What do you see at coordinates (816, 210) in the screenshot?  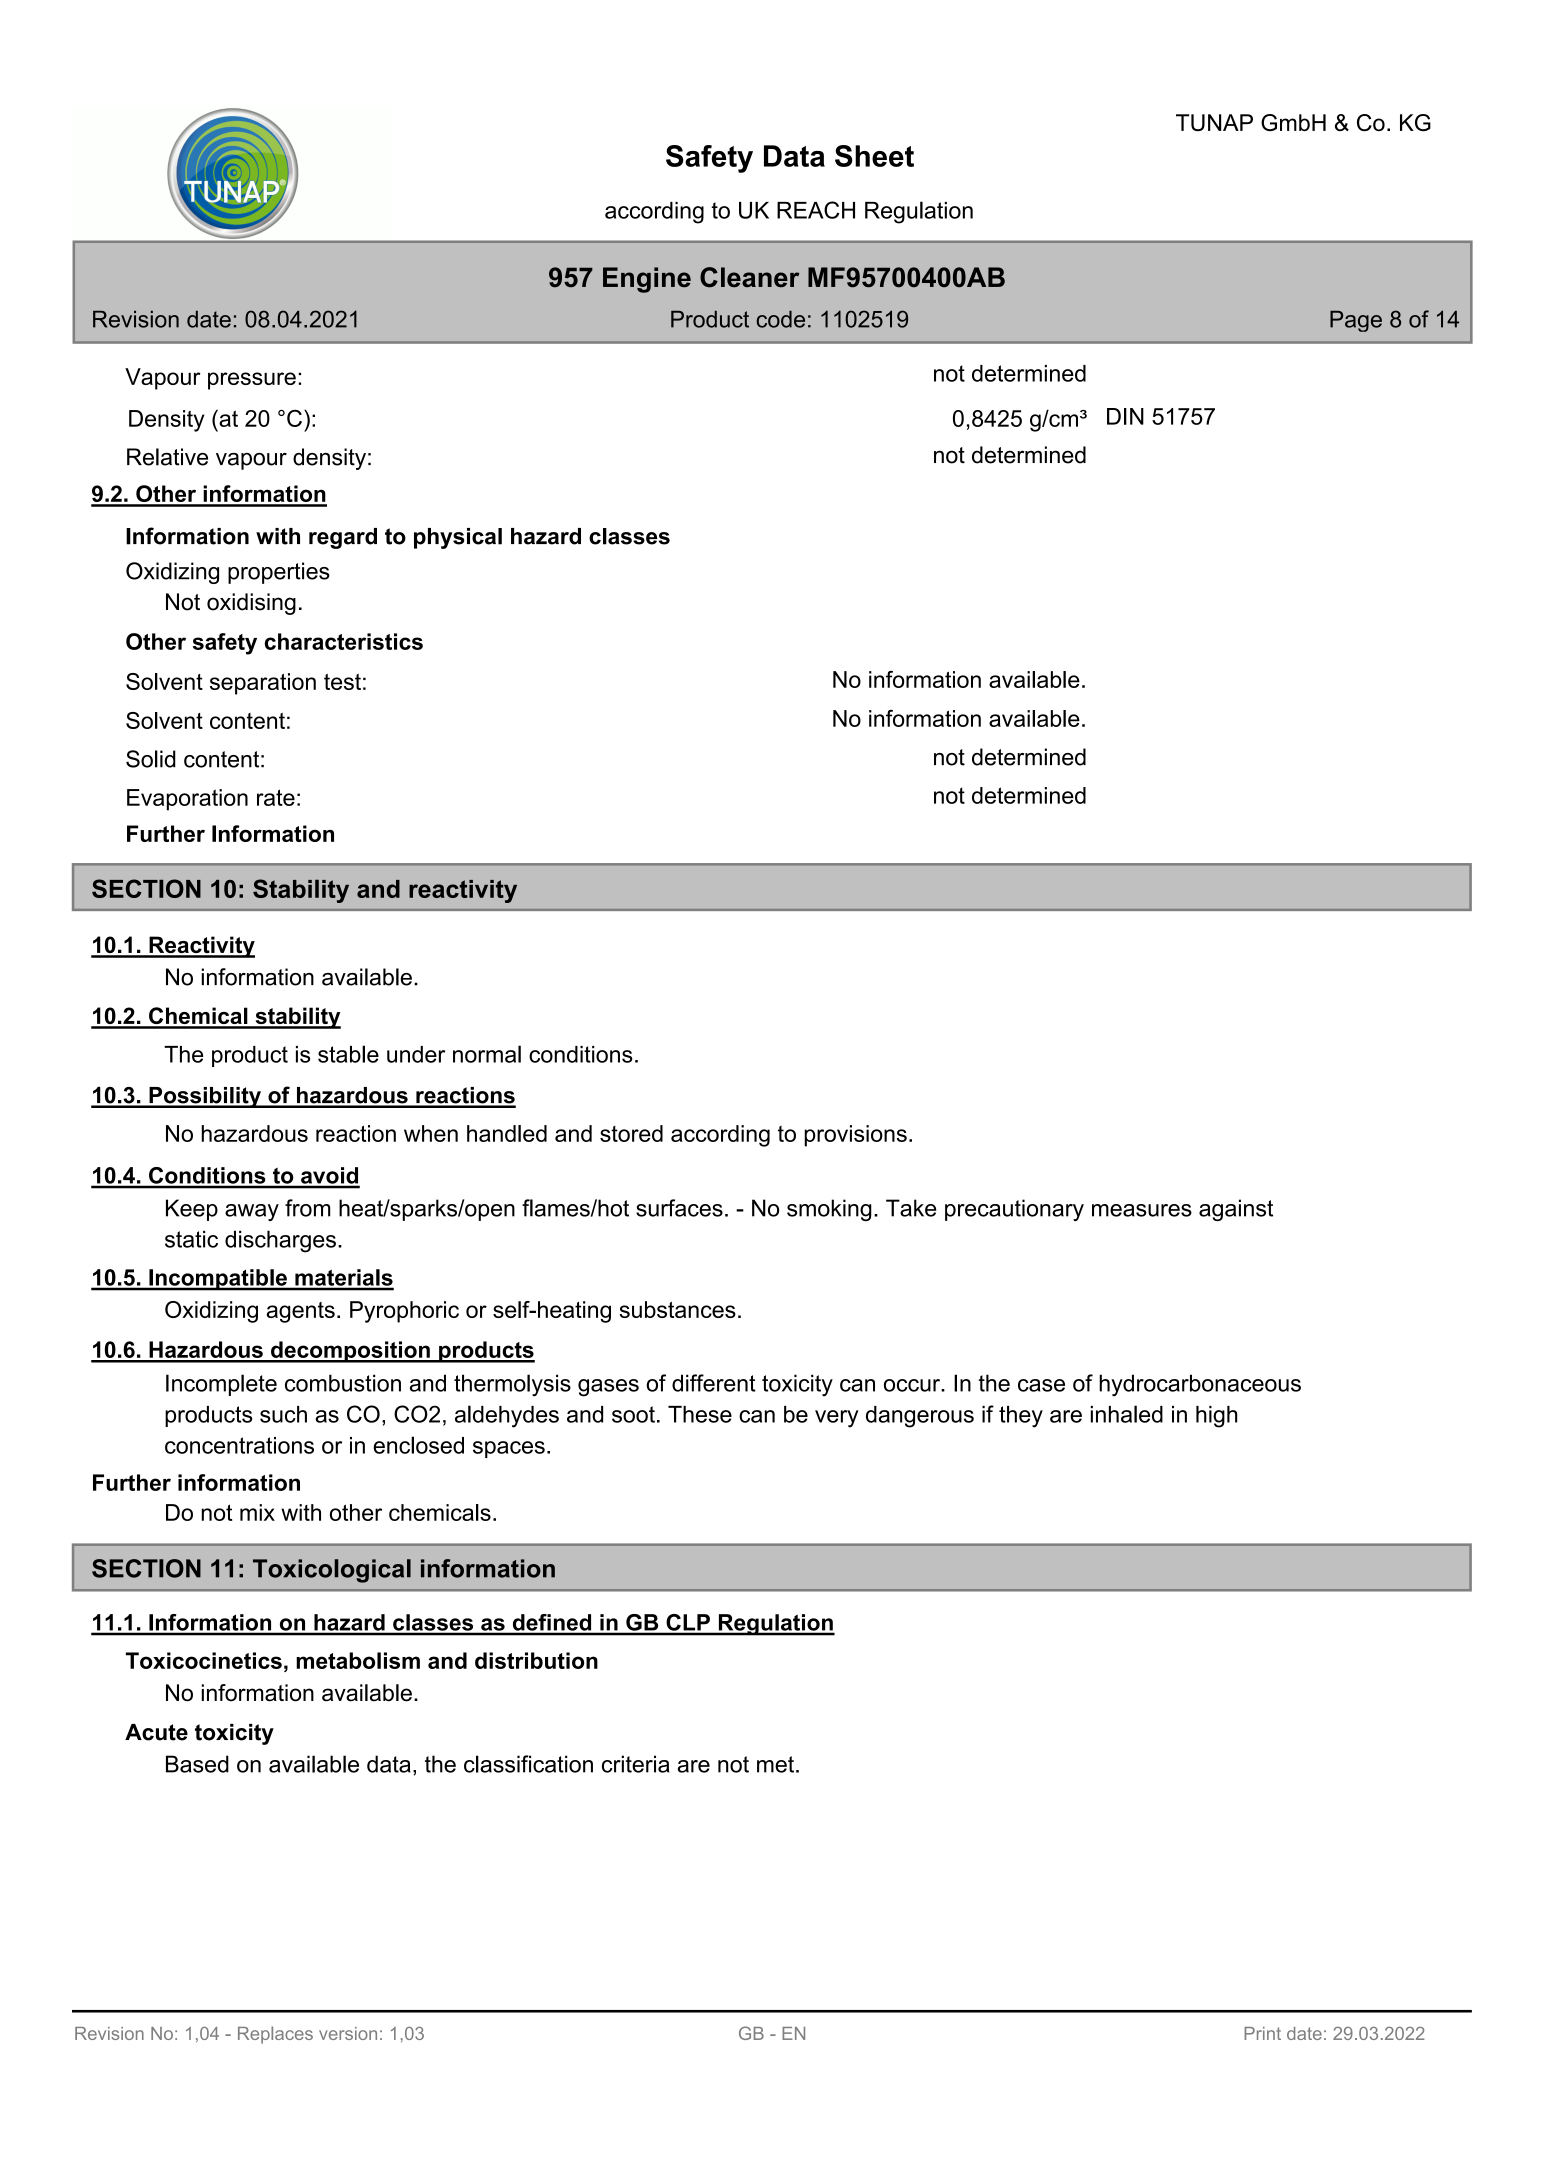 I see `REACH` at bounding box center [816, 210].
